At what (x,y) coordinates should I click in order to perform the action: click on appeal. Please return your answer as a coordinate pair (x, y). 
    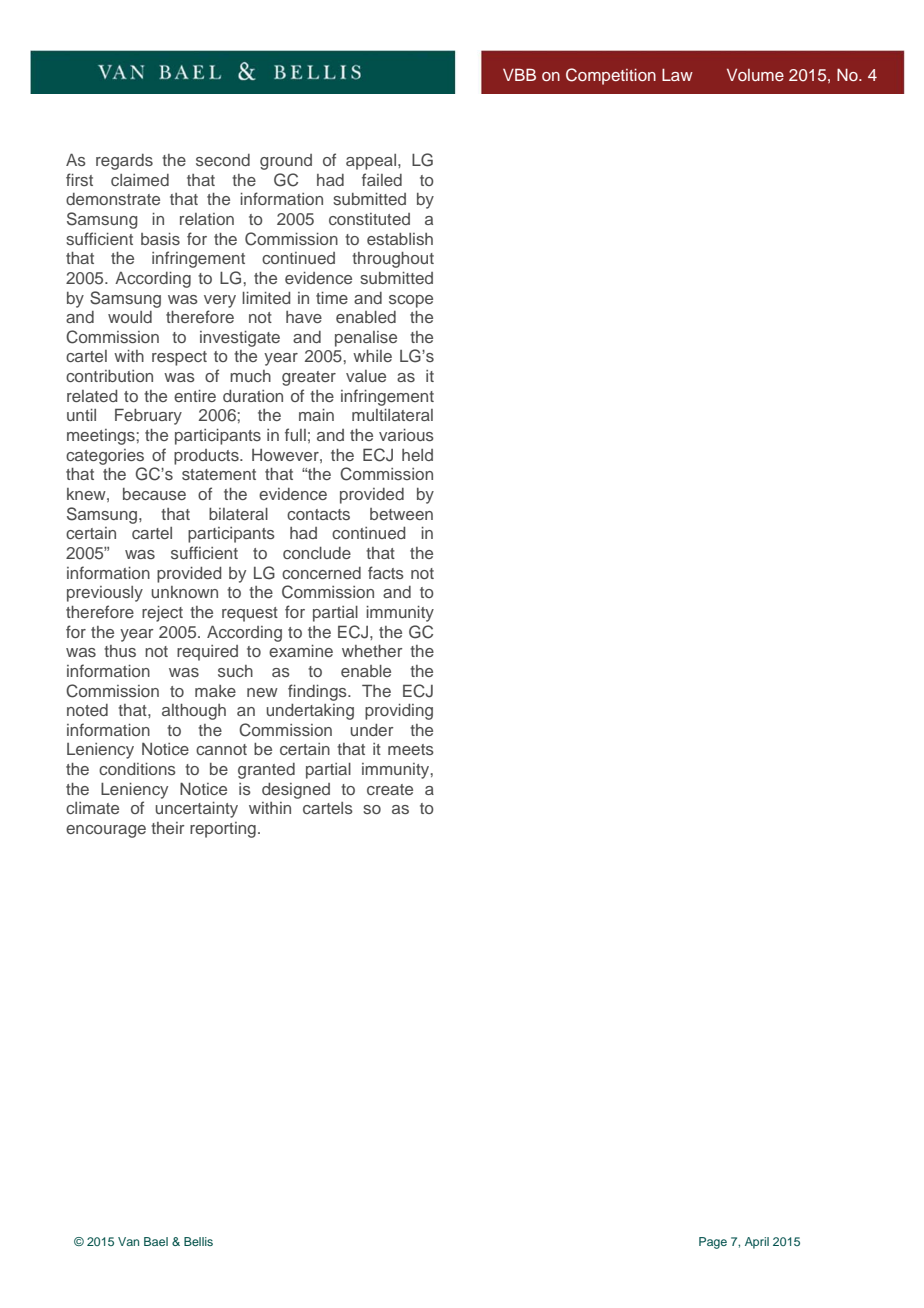
    Looking at the image, I should click on (372, 162).
